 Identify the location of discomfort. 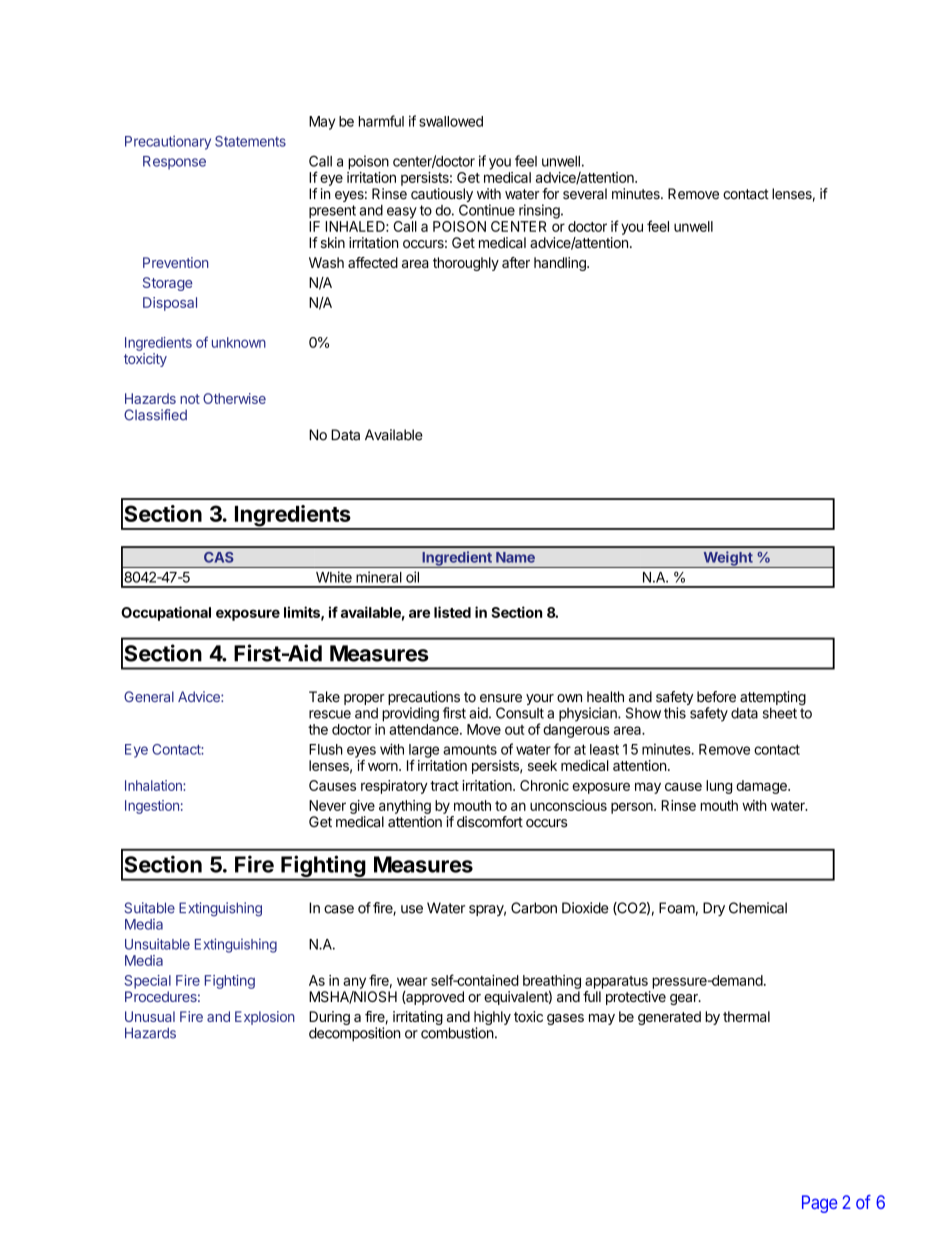
(490, 822).
